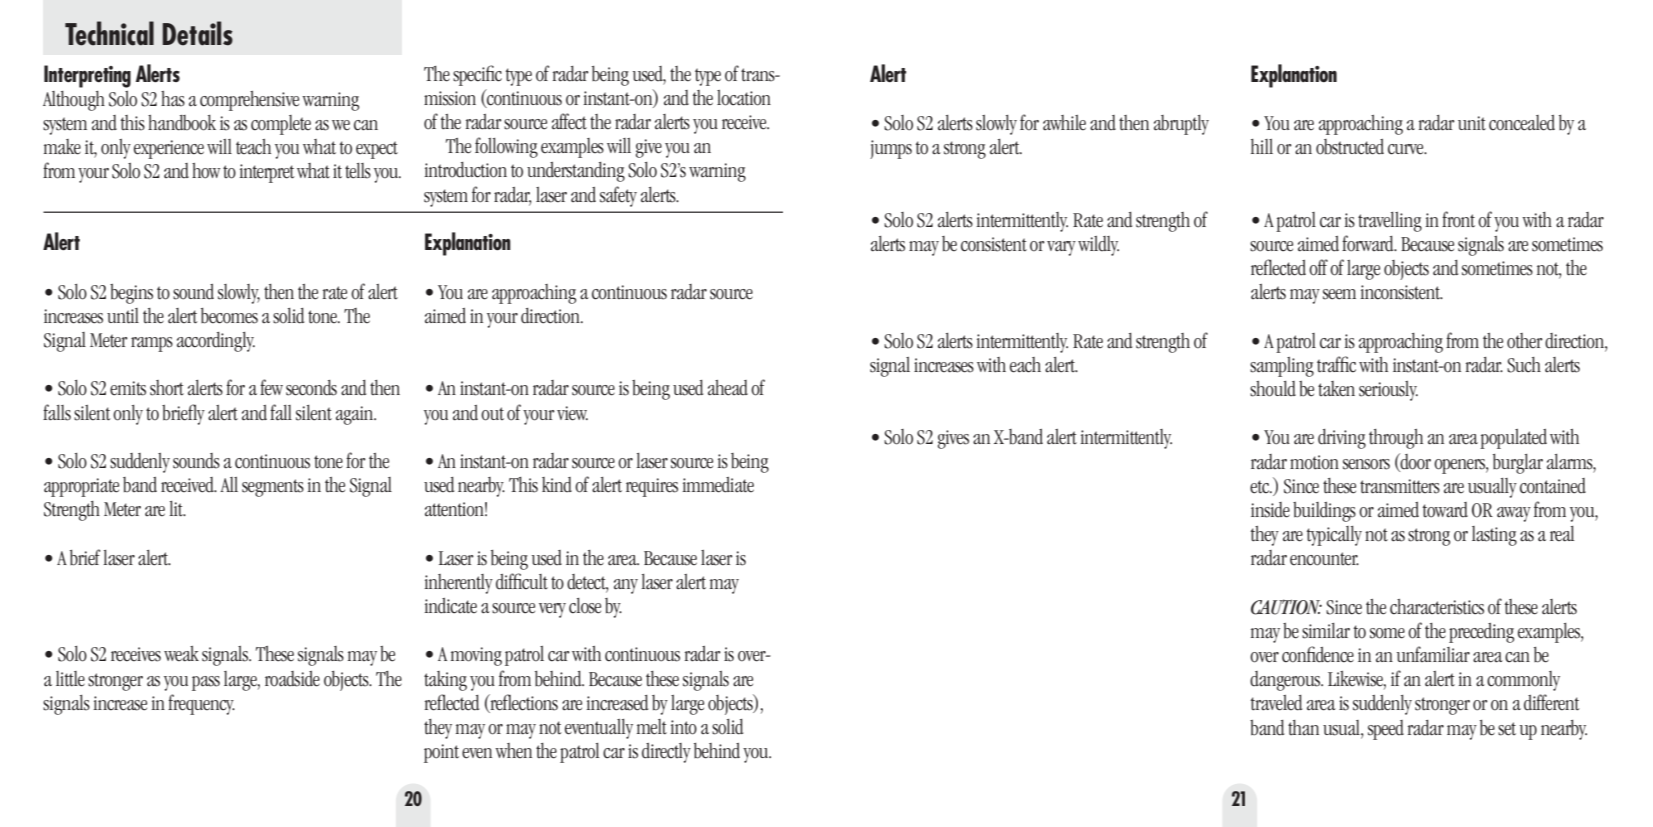 Image resolution: width=1653 pixels, height=827 pixels. Describe the element at coordinates (198, 33) in the page. I see `Details` at that location.
